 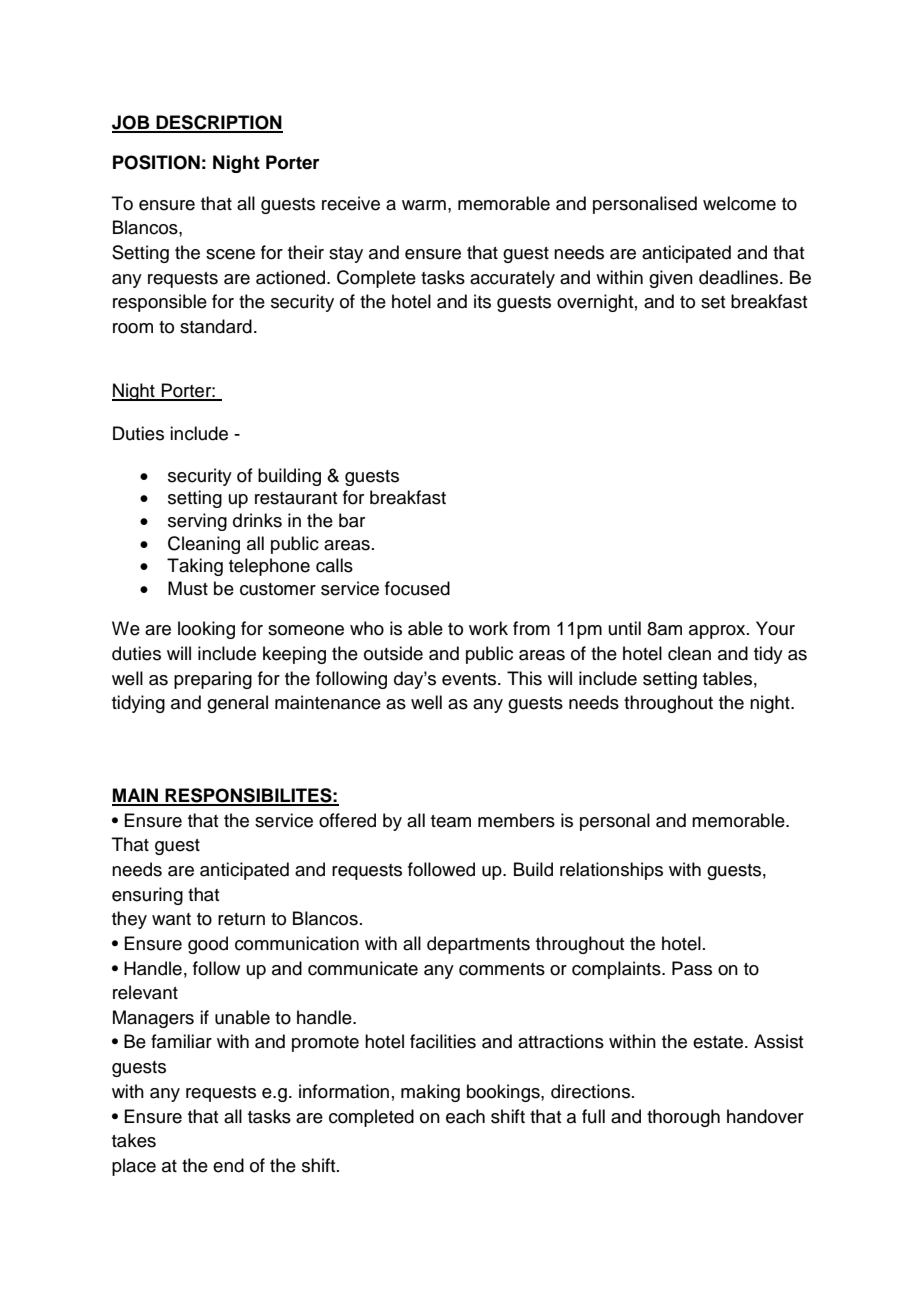 I want to click on relationships, so click(x=611, y=871).
